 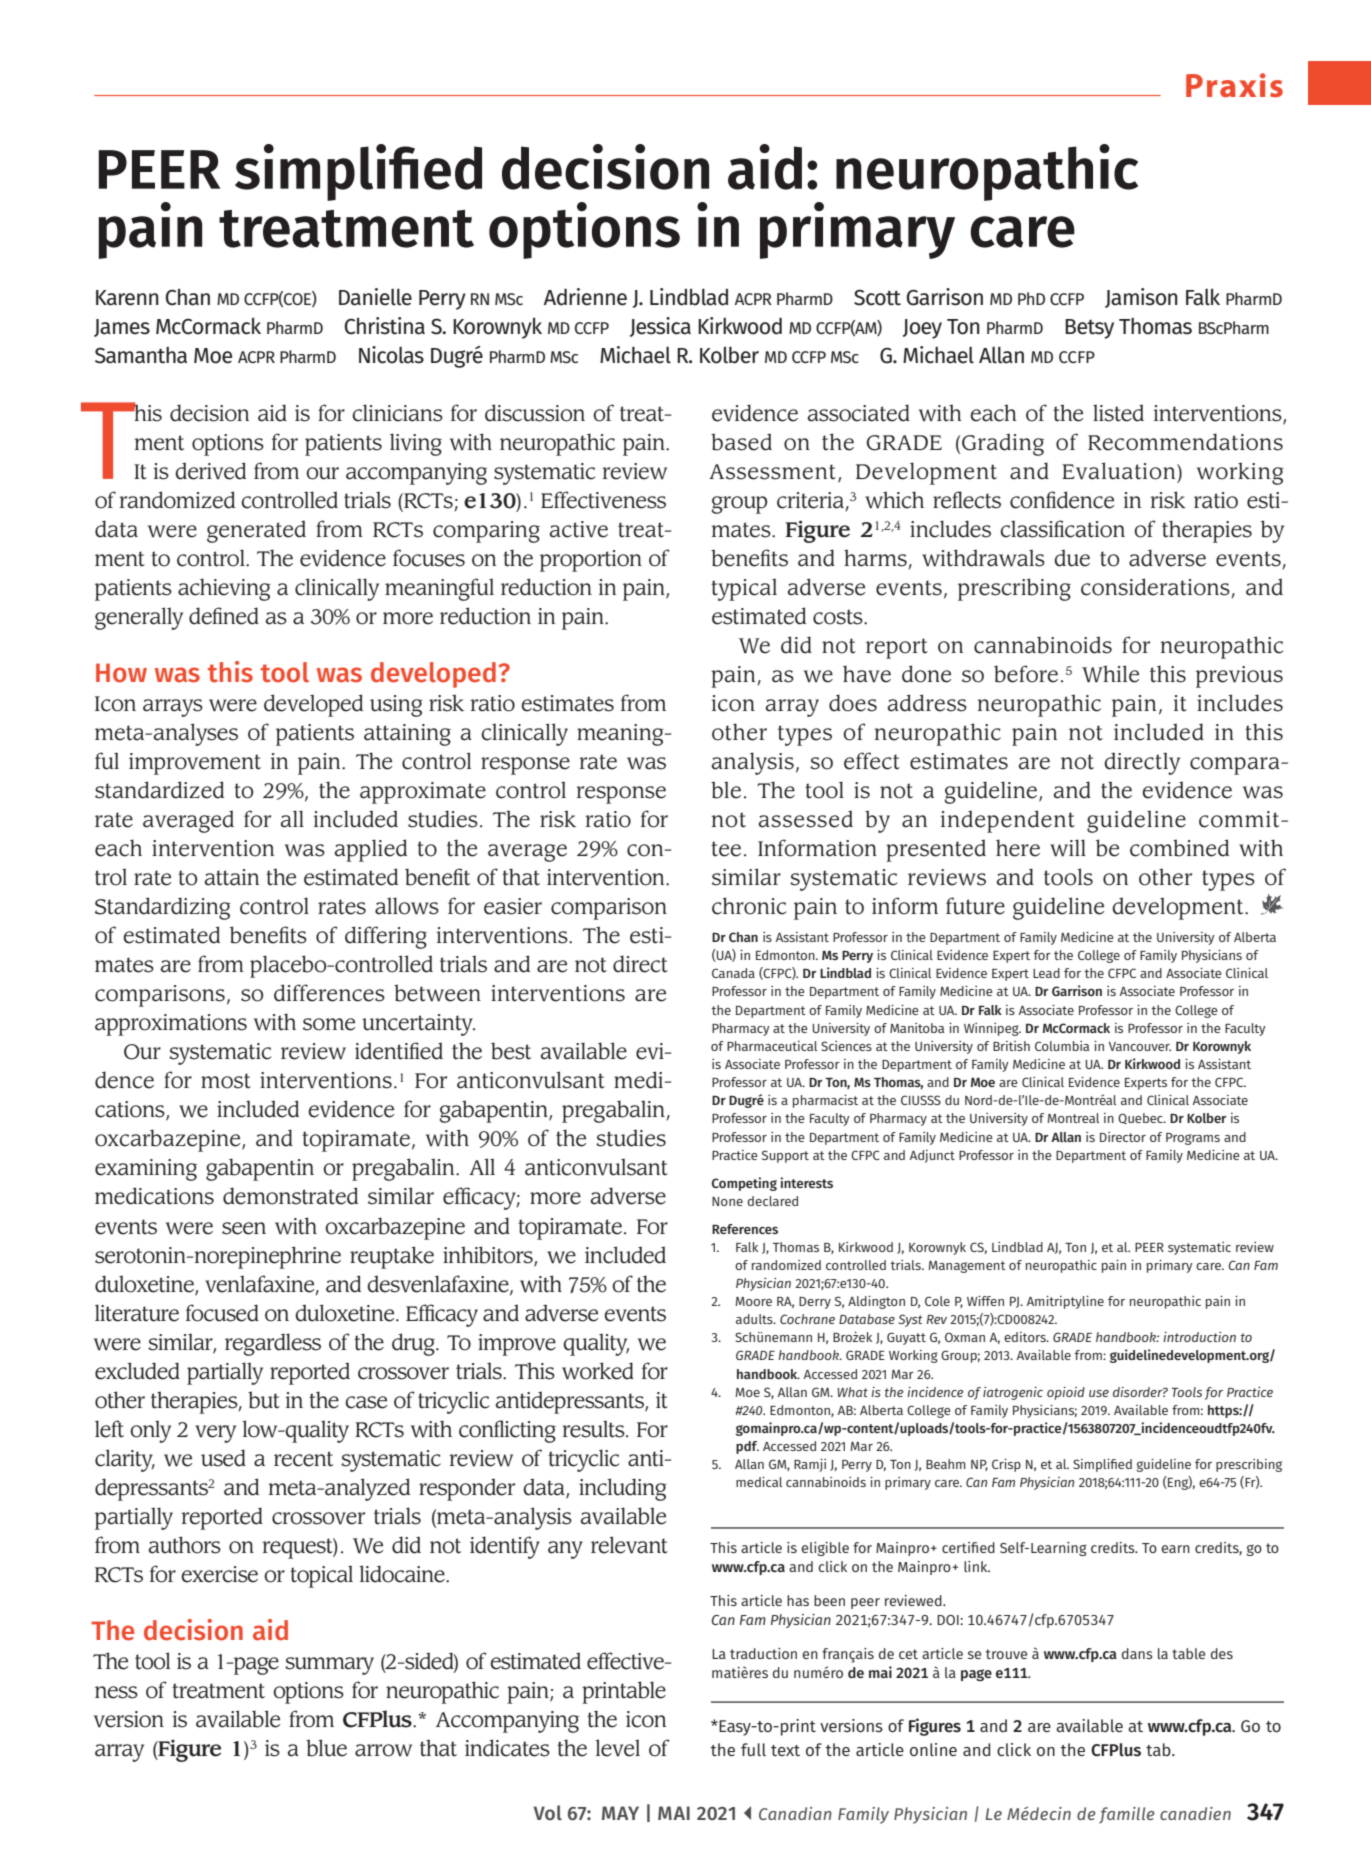 I want to click on Danielle, so click(x=375, y=297).
